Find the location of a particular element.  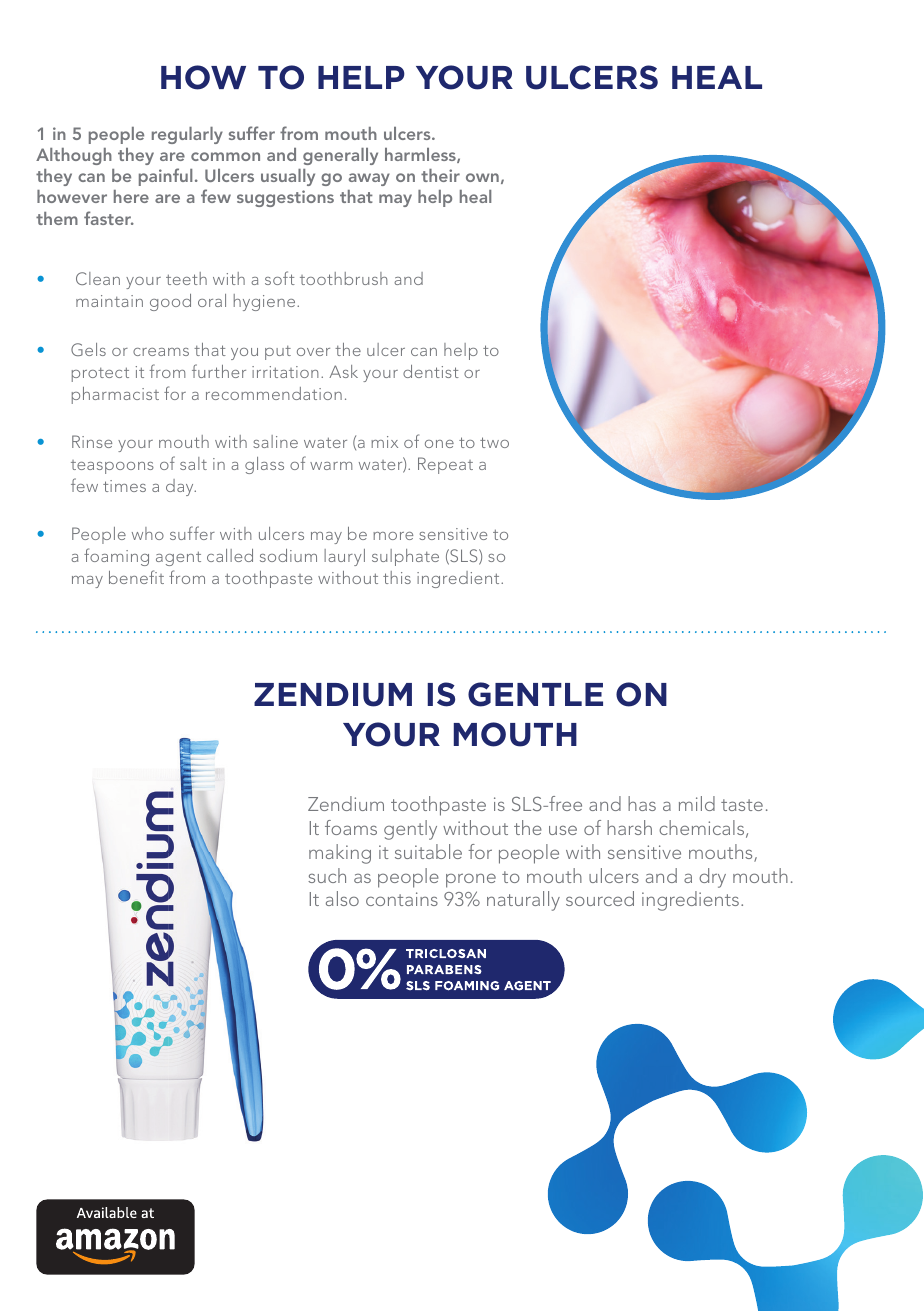

such is located at coordinates (327, 875).
